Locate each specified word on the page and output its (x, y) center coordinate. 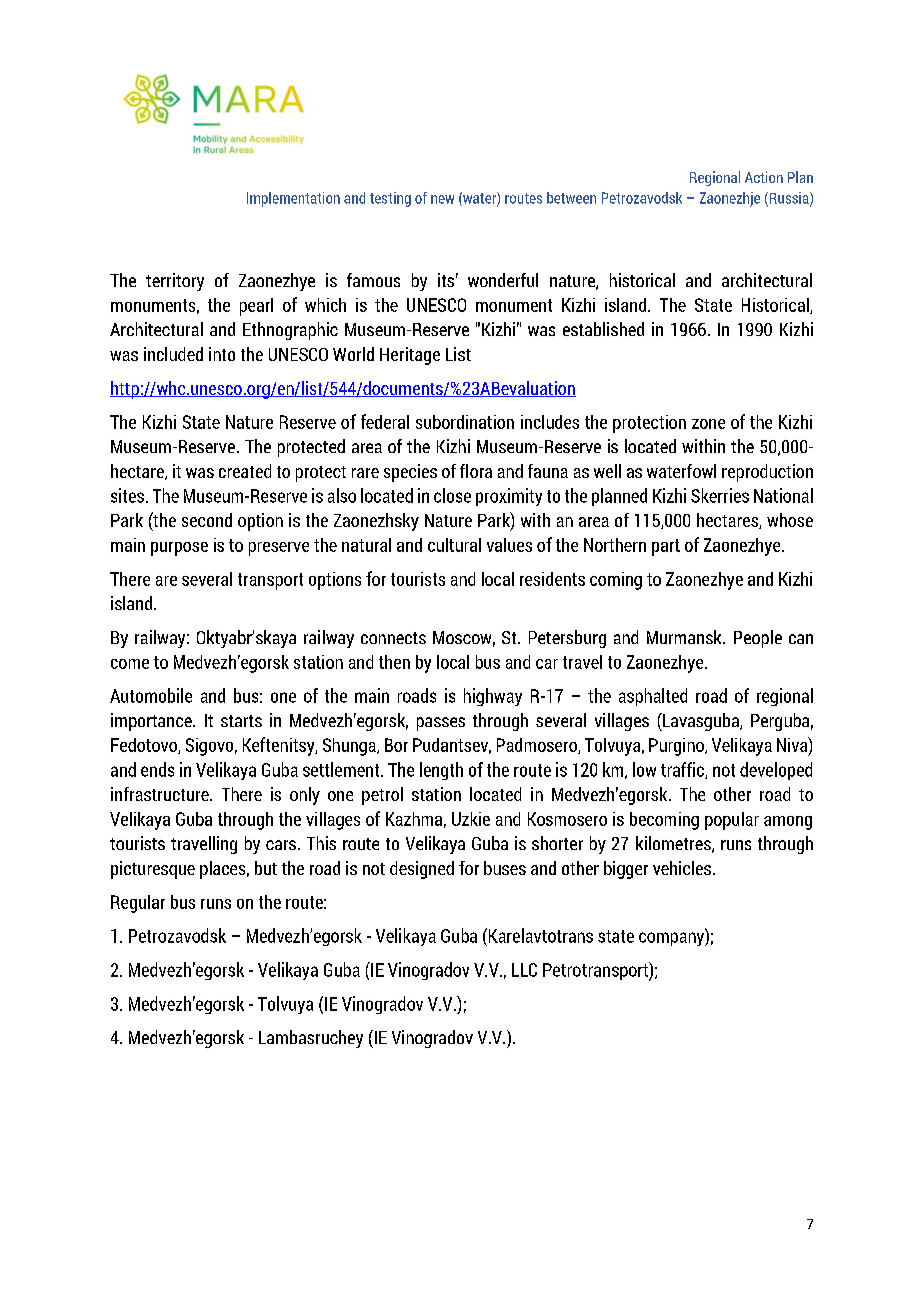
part (666, 547)
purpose (179, 549)
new (442, 199)
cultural (454, 545)
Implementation (293, 199)
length (441, 771)
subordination (465, 422)
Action (764, 177)
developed (776, 771)
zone (708, 424)
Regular (138, 904)
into (222, 354)
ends (157, 769)
